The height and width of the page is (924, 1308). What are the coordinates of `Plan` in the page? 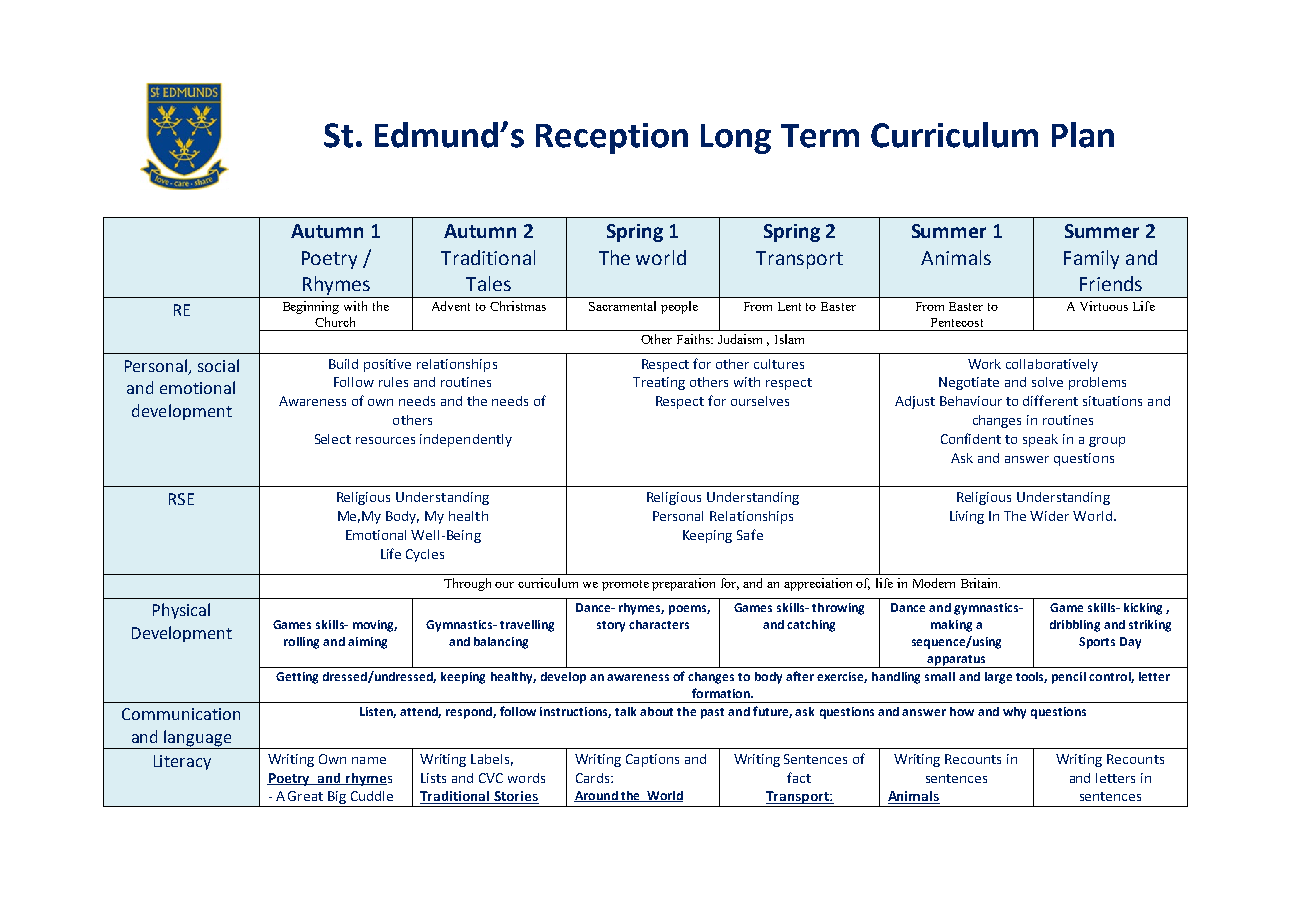 It's located at (1083, 135).
